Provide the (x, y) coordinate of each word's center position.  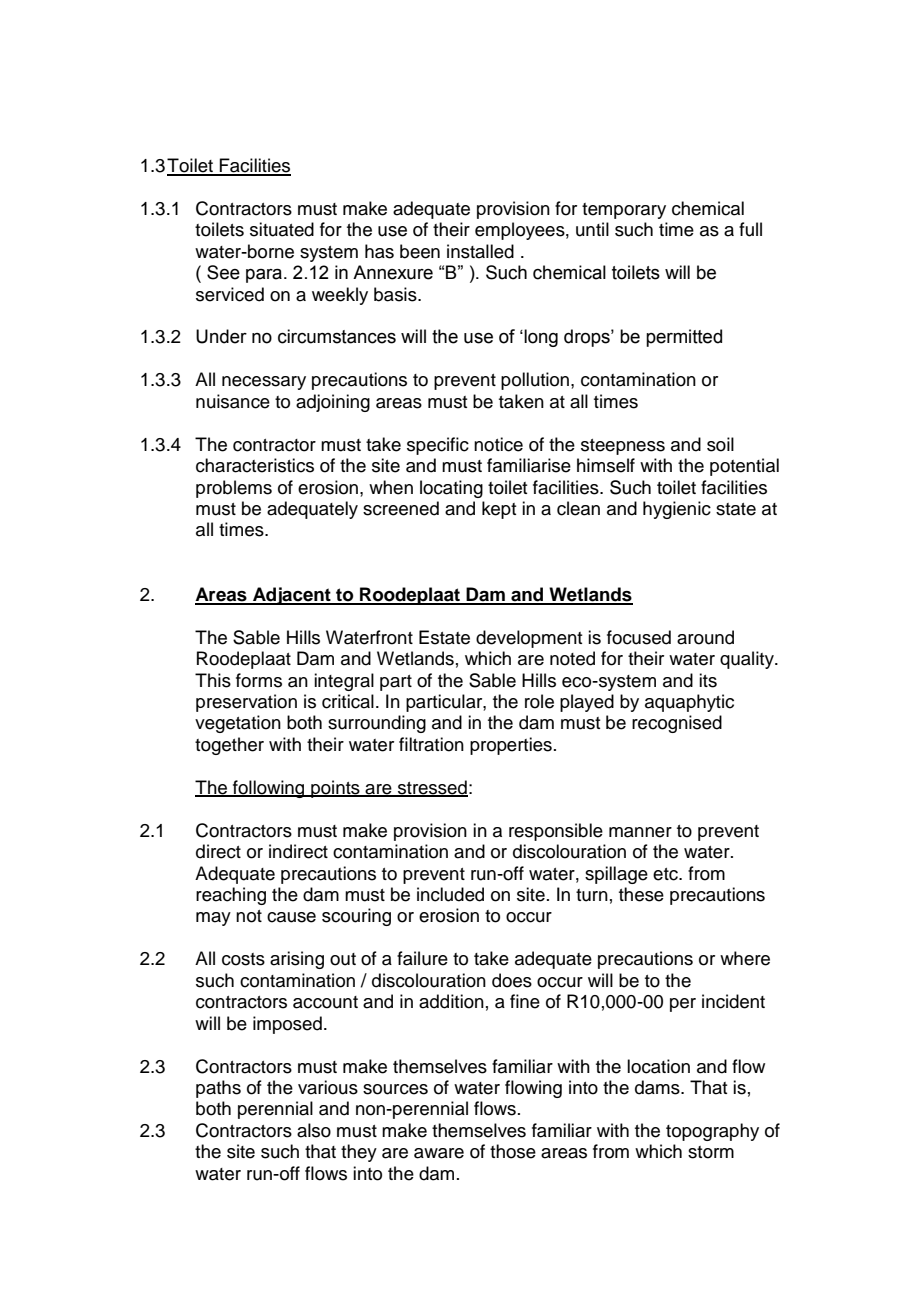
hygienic (677, 510)
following (269, 789)
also (314, 1130)
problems (234, 489)
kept (499, 510)
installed (480, 251)
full (750, 229)
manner (640, 832)
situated (282, 229)
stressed (432, 788)
